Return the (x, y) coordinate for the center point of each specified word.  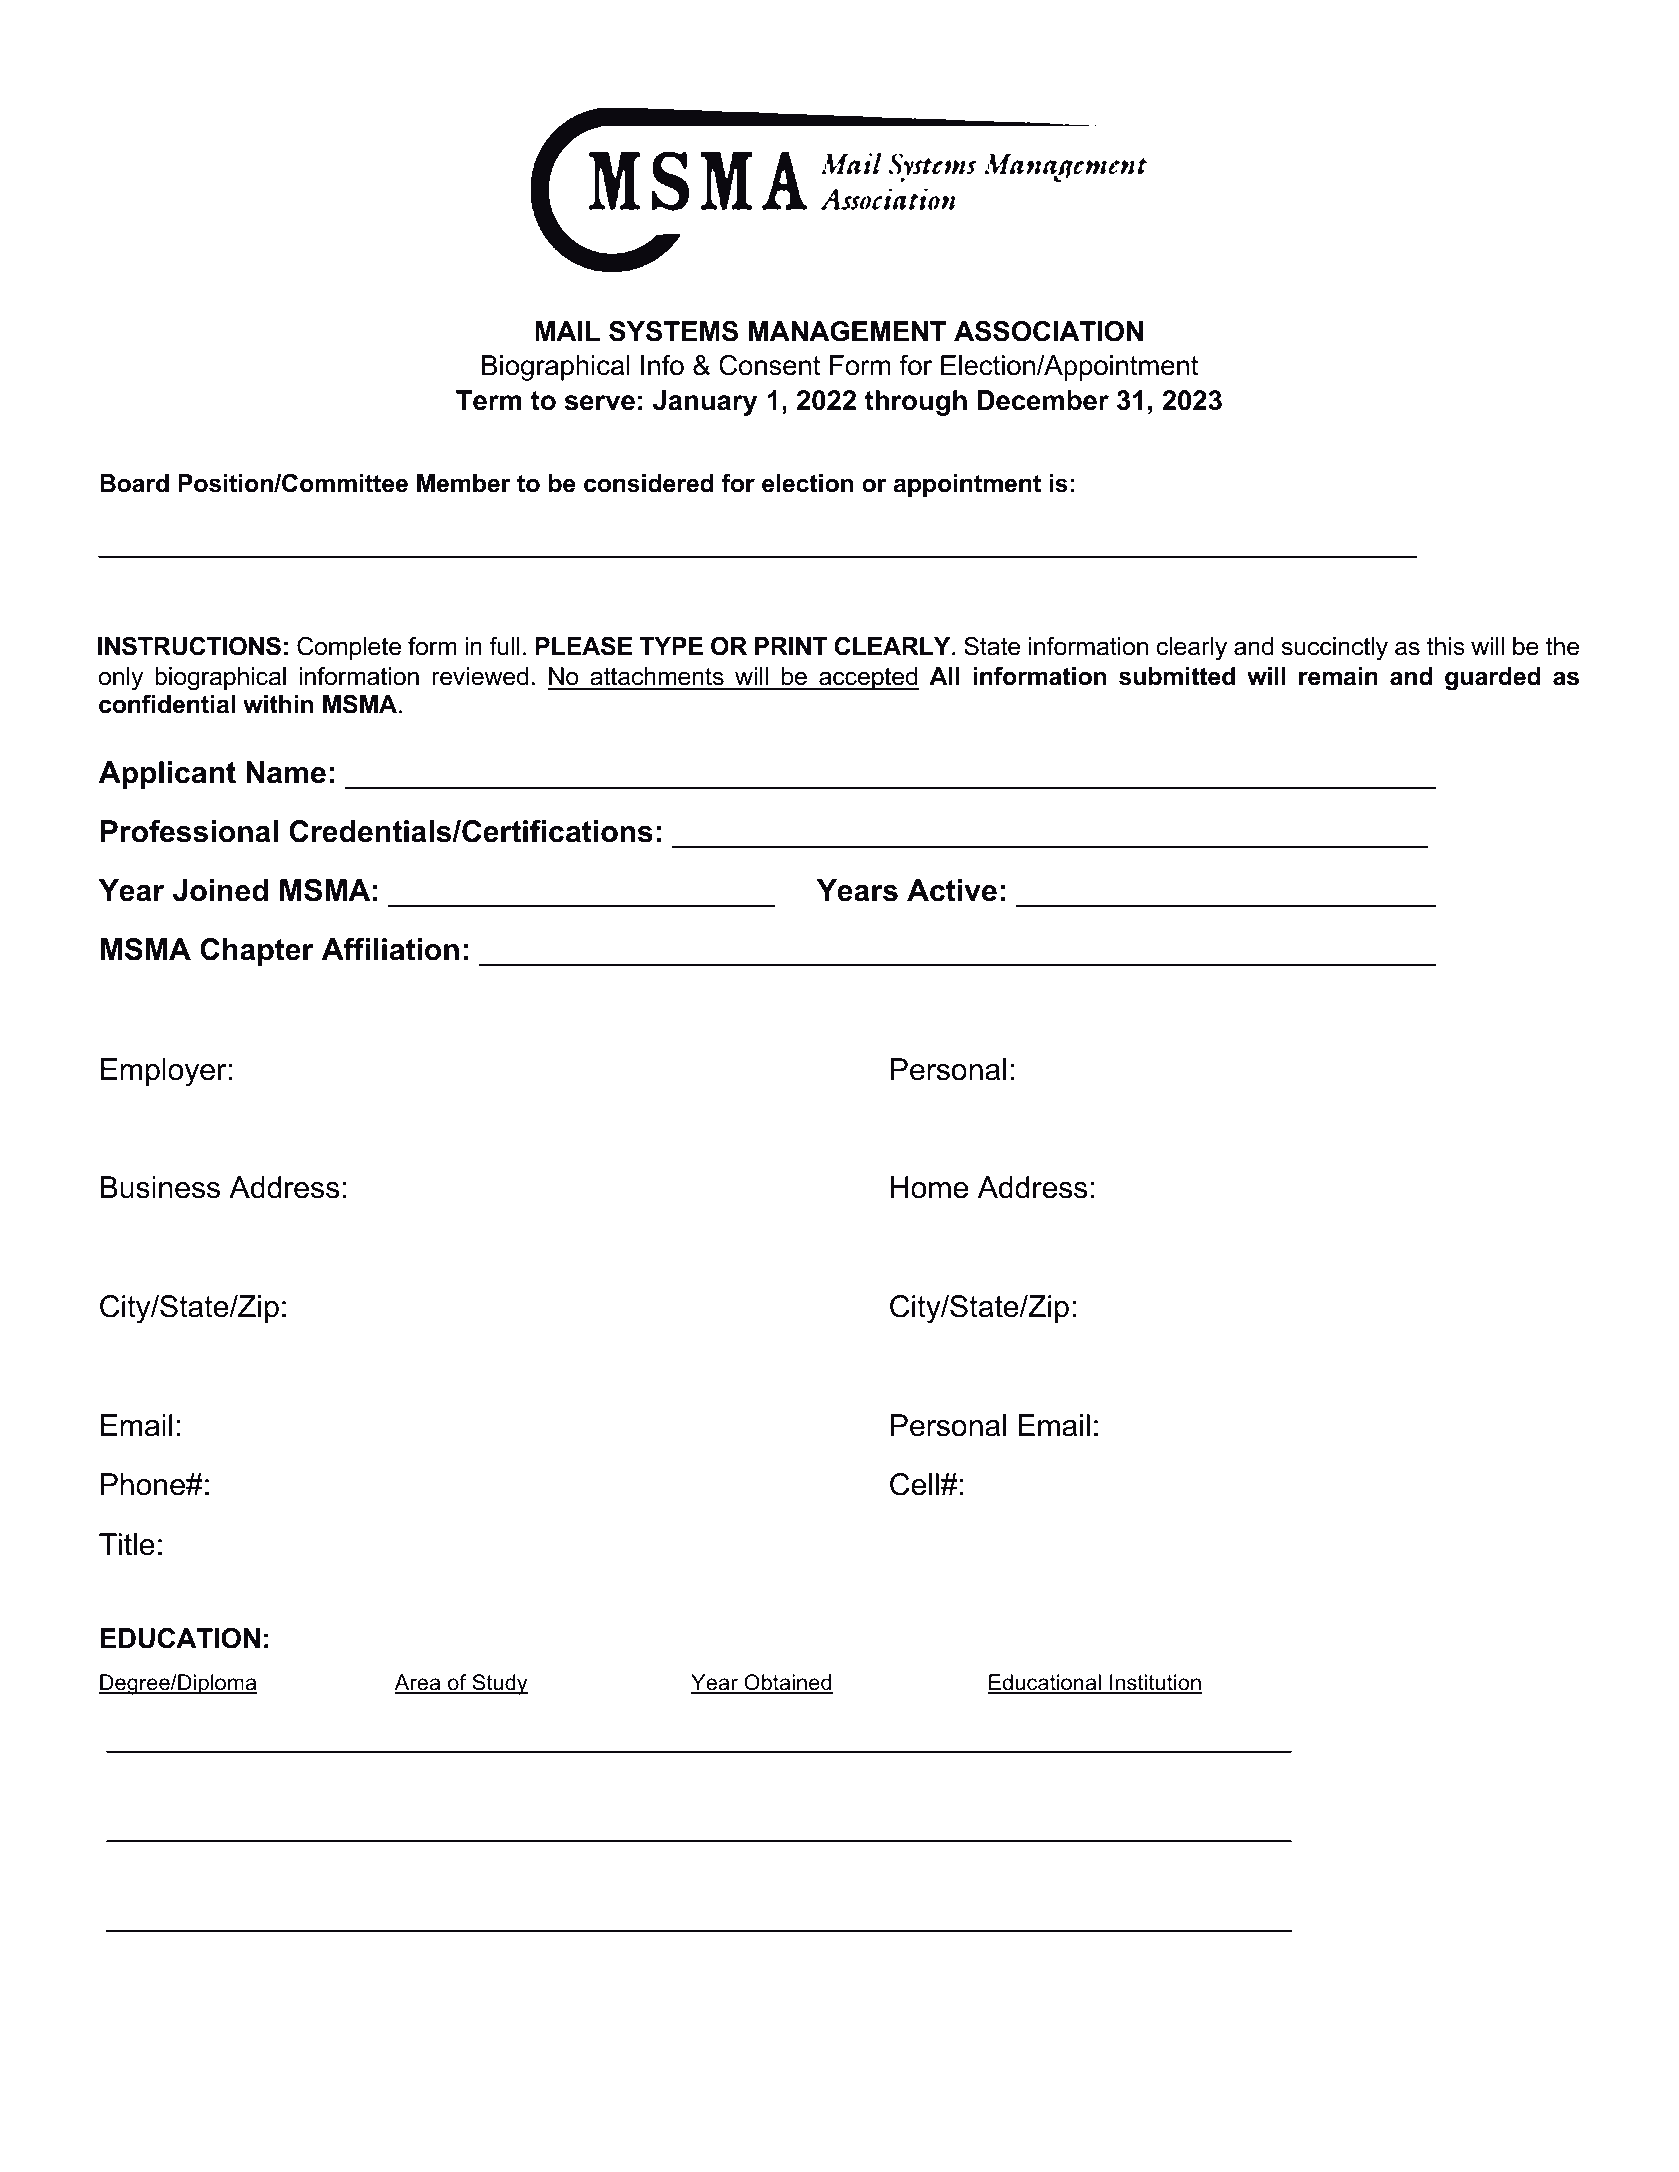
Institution (1155, 1683)
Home (929, 1187)
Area (419, 1683)
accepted (868, 678)
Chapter (257, 952)
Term (489, 400)
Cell (914, 1484)
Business (160, 1187)
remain (1338, 676)
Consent (769, 365)
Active (952, 890)
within (278, 704)
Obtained (787, 1683)
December (1043, 400)
